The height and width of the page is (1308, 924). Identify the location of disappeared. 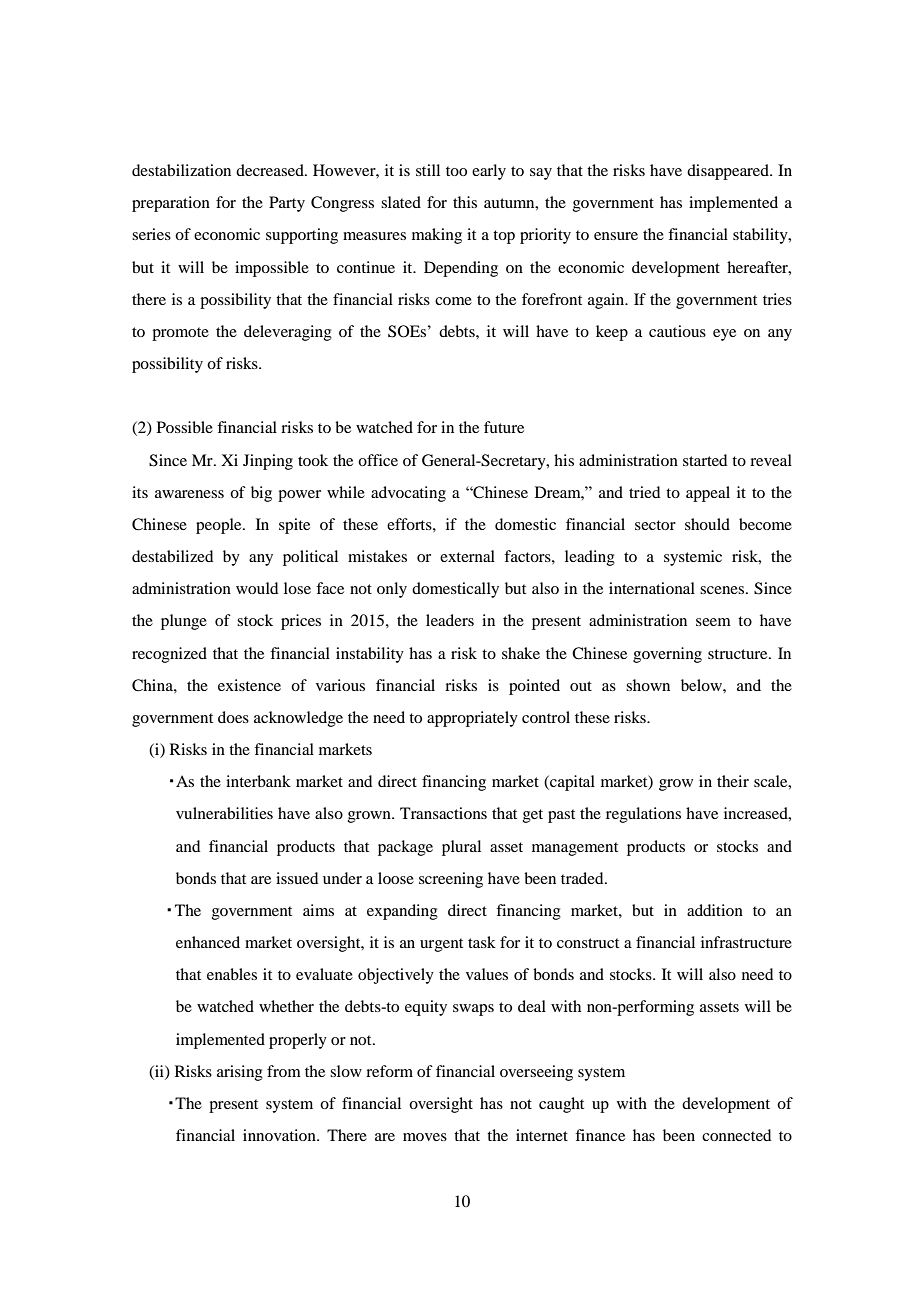
(729, 172).
